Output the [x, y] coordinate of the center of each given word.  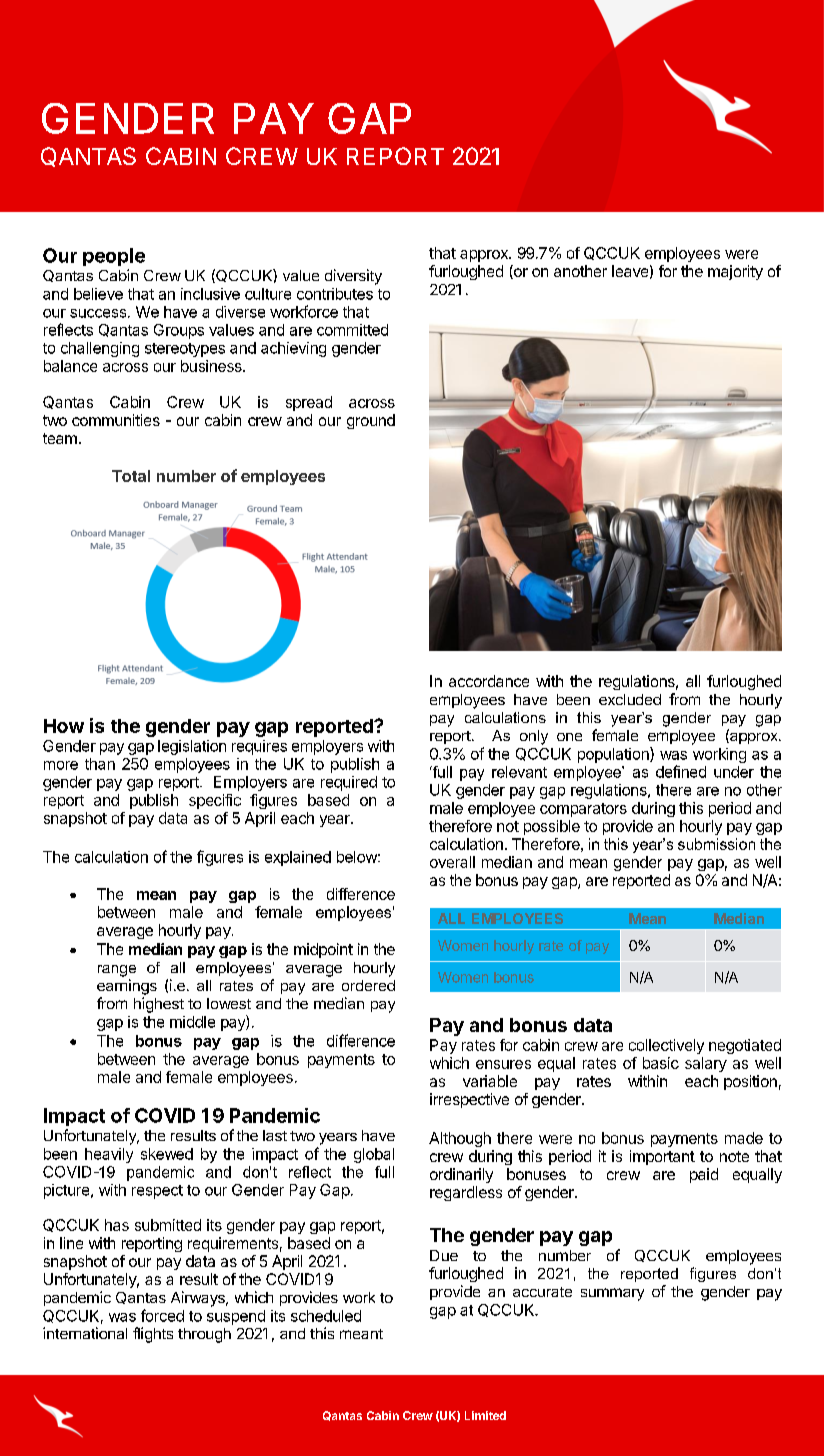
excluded [630, 699]
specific [215, 801]
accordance [489, 681]
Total [131, 476]
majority [735, 272]
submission [716, 844]
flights [153, 1335]
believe [98, 294]
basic [661, 1063]
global [374, 1155]
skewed [167, 1154]
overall [452, 862]
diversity [353, 277]
